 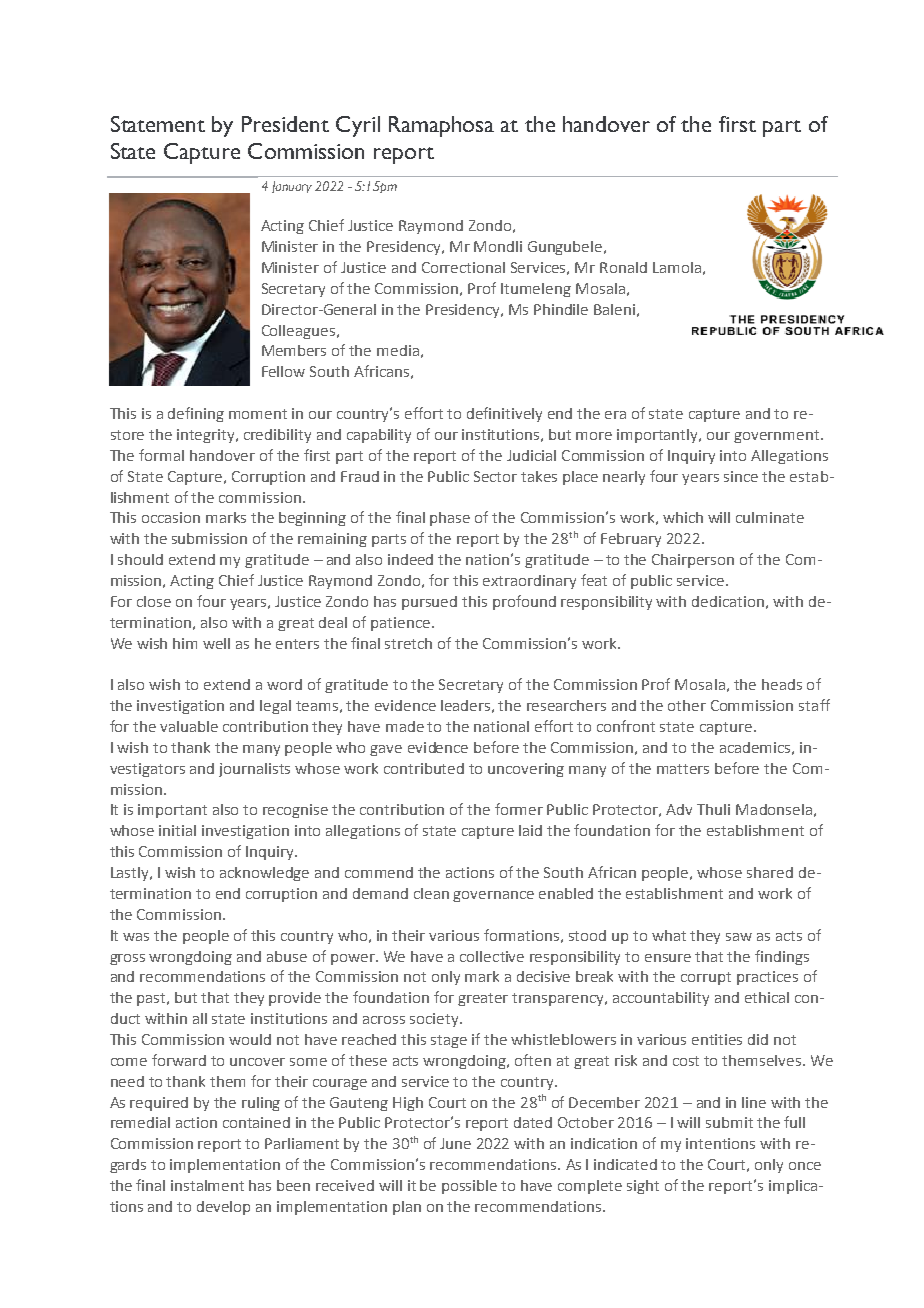 What do you see at coordinates (207, 1185) in the screenshot?
I see `instalment` at bounding box center [207, 1185].
